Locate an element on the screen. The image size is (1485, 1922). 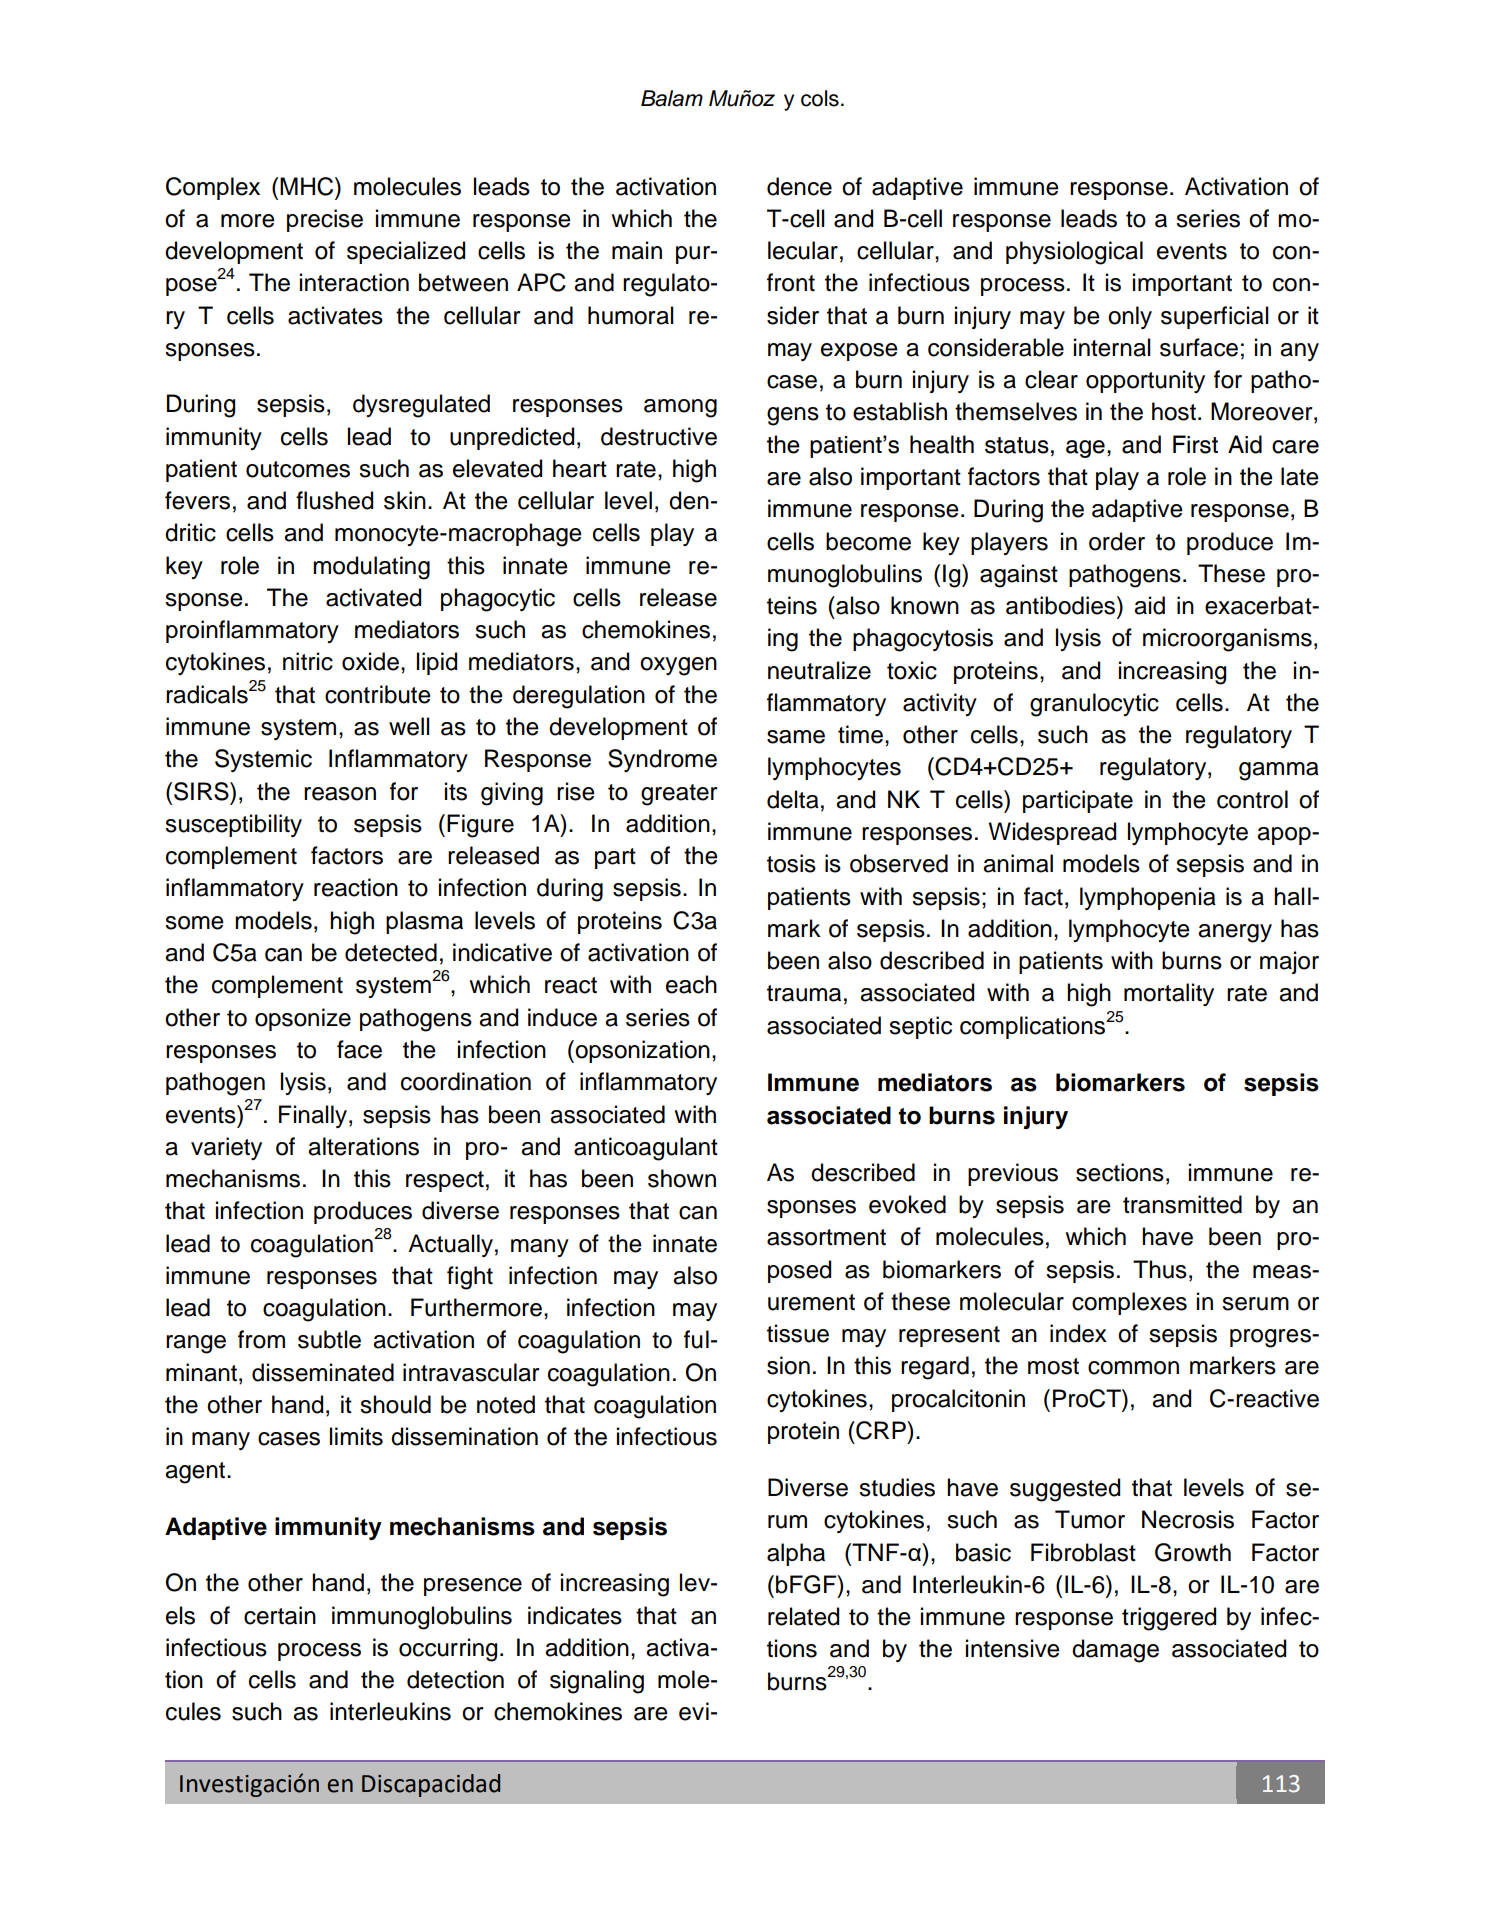
oxygen is located at coordinates (678, 666).
